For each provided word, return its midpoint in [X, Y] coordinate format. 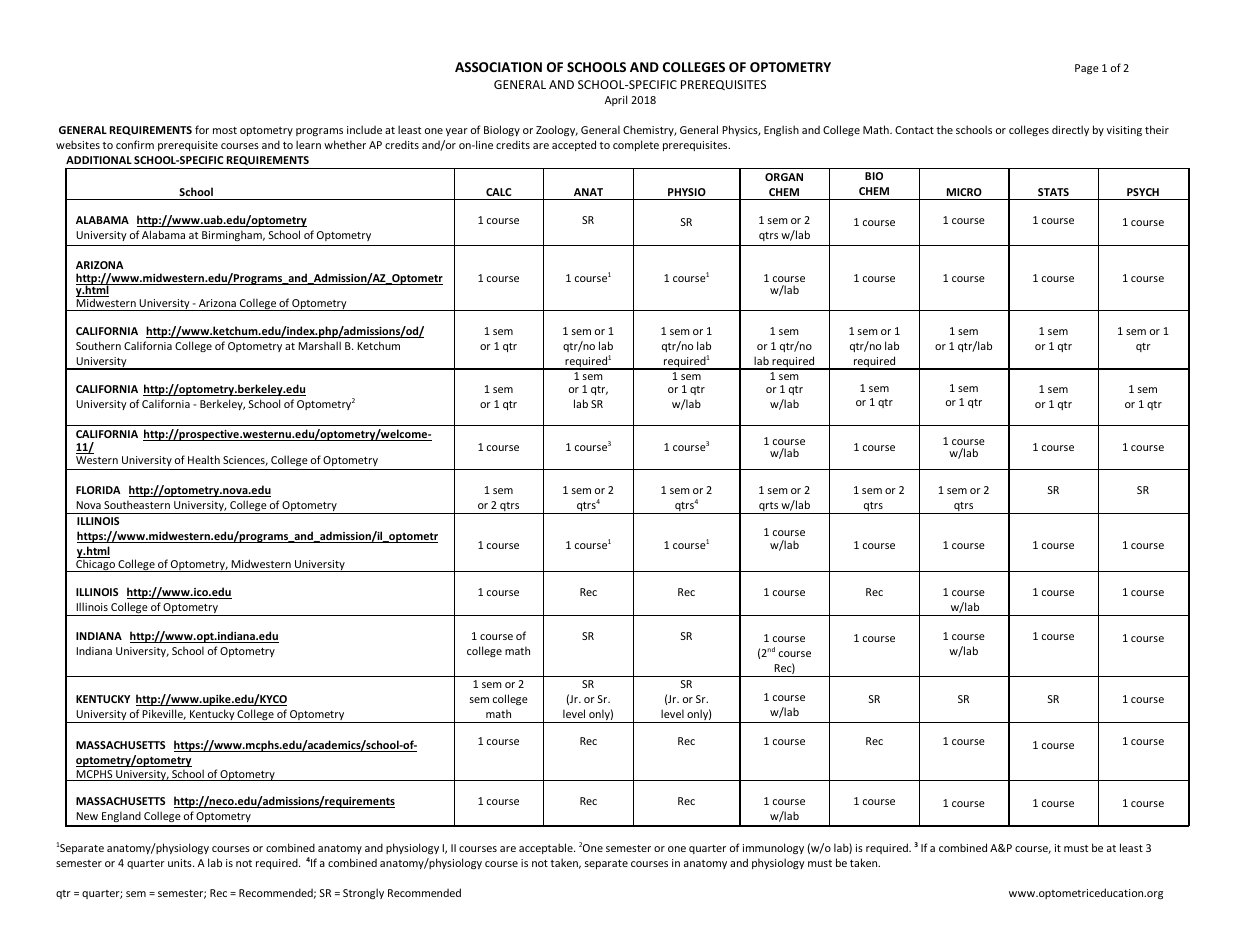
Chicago [95, 565]
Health [204, 459]
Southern [98, 345]
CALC [499, 192]
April [616, 100]
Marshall [319, 345]
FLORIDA [98, 490]
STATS [1053, 192]
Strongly [363, 893]
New [87, 816]
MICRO [964, 192]
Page [1087, 69]
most [225, 130]
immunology [773, 848]
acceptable [547, 848]
